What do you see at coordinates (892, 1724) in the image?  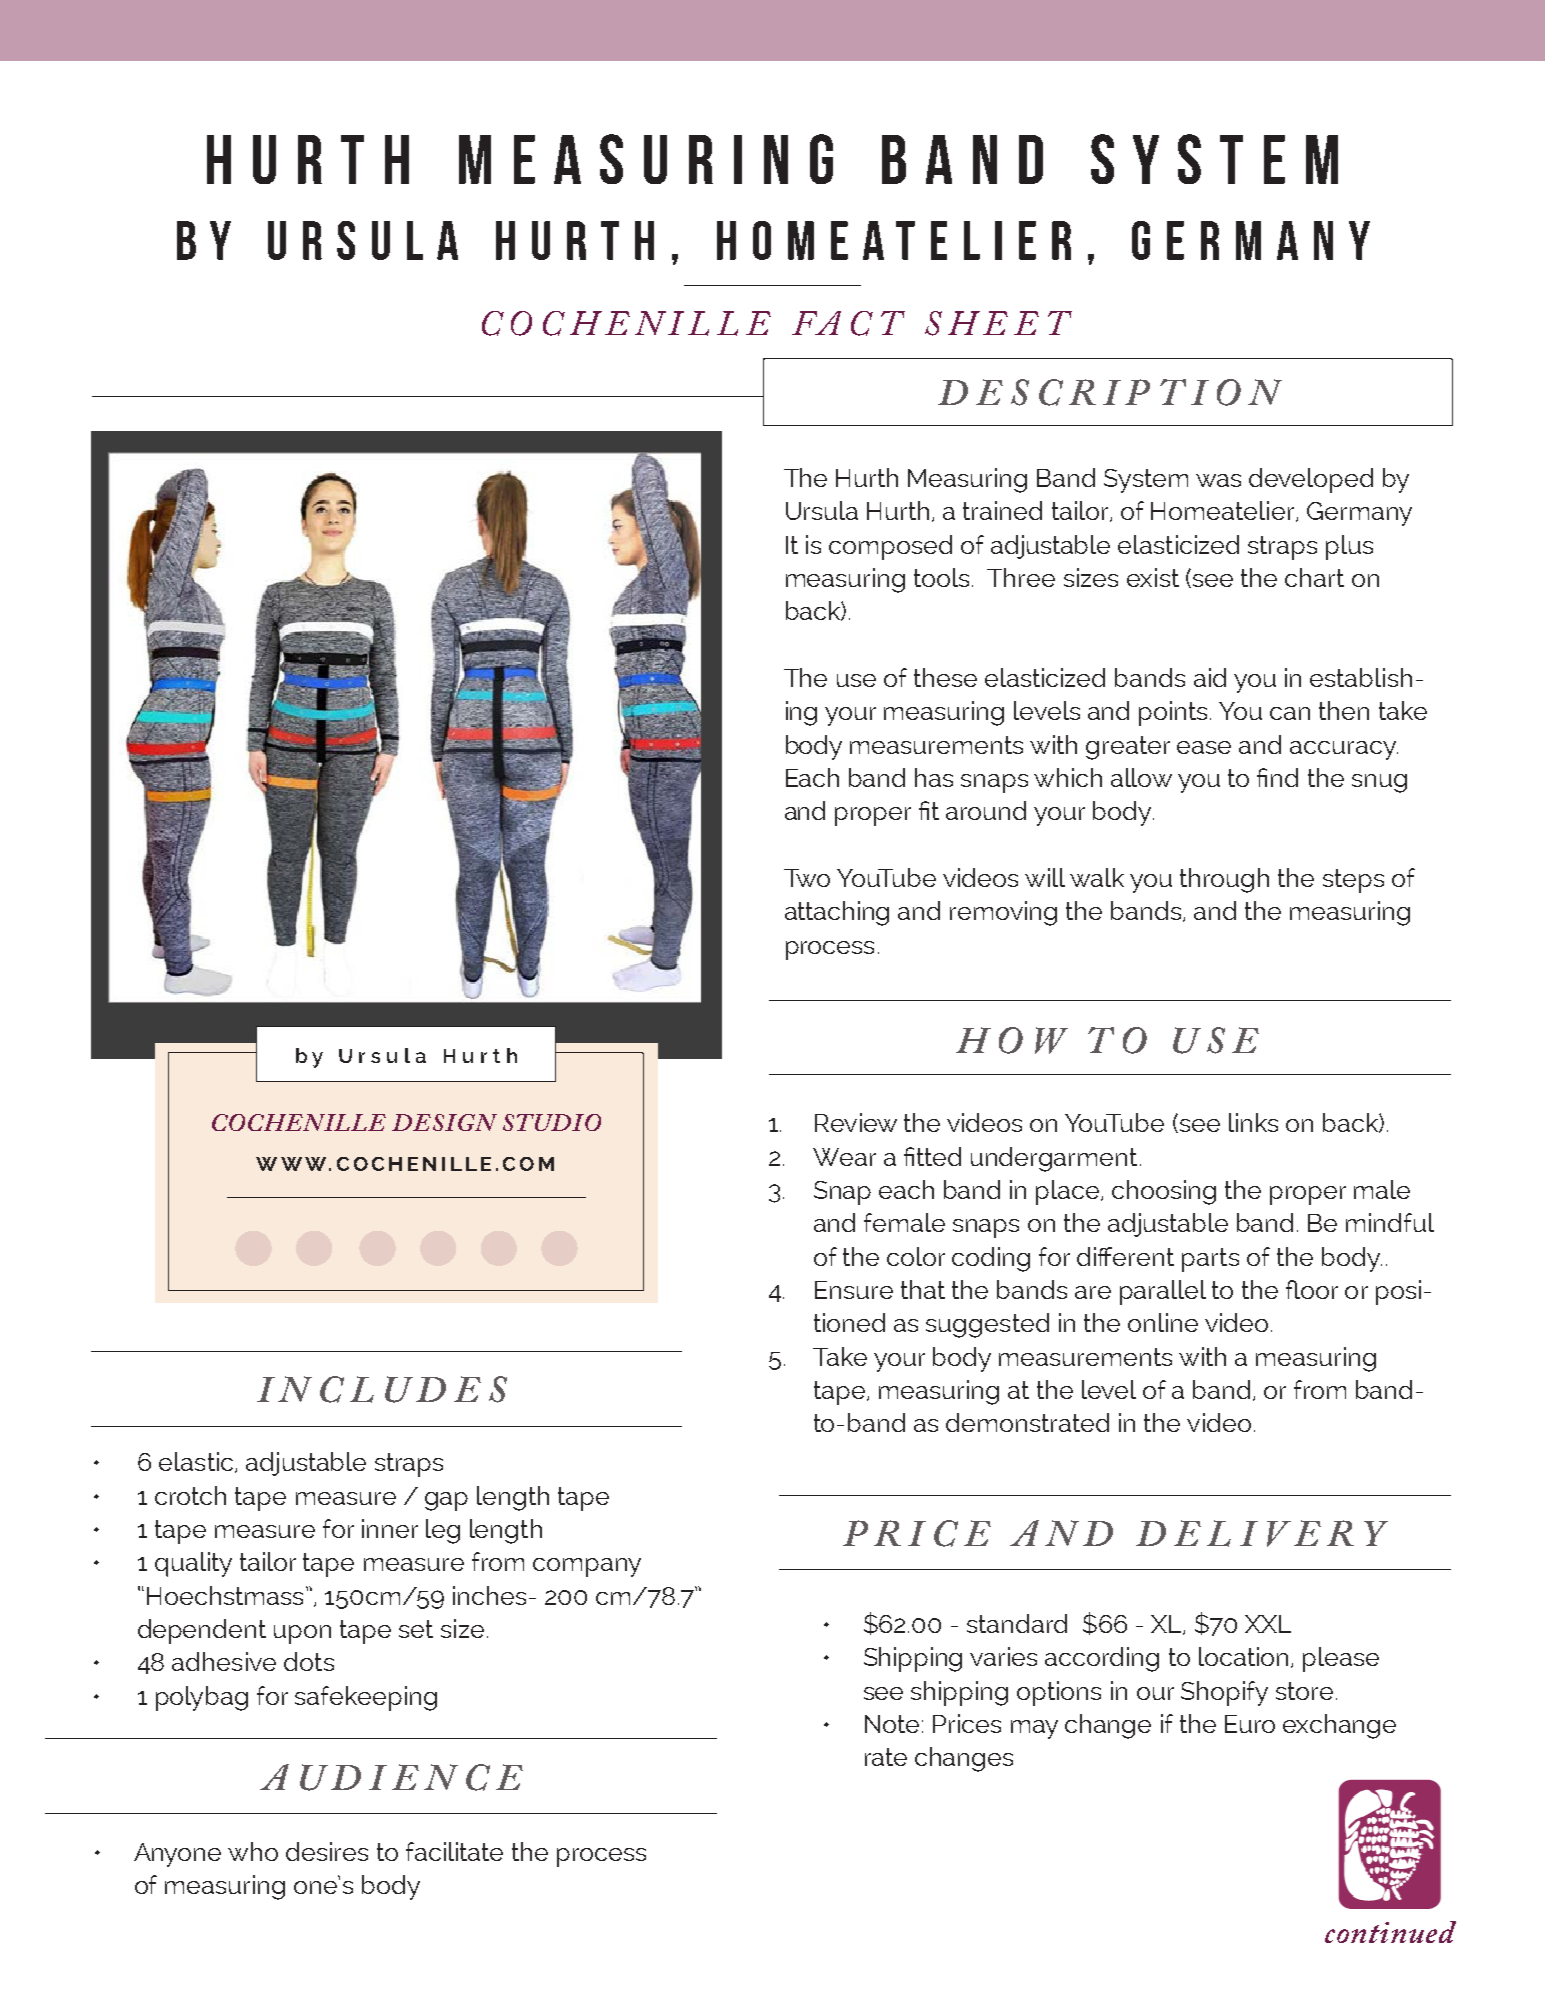 I see `Note` at bounding box center [892, 1724].
